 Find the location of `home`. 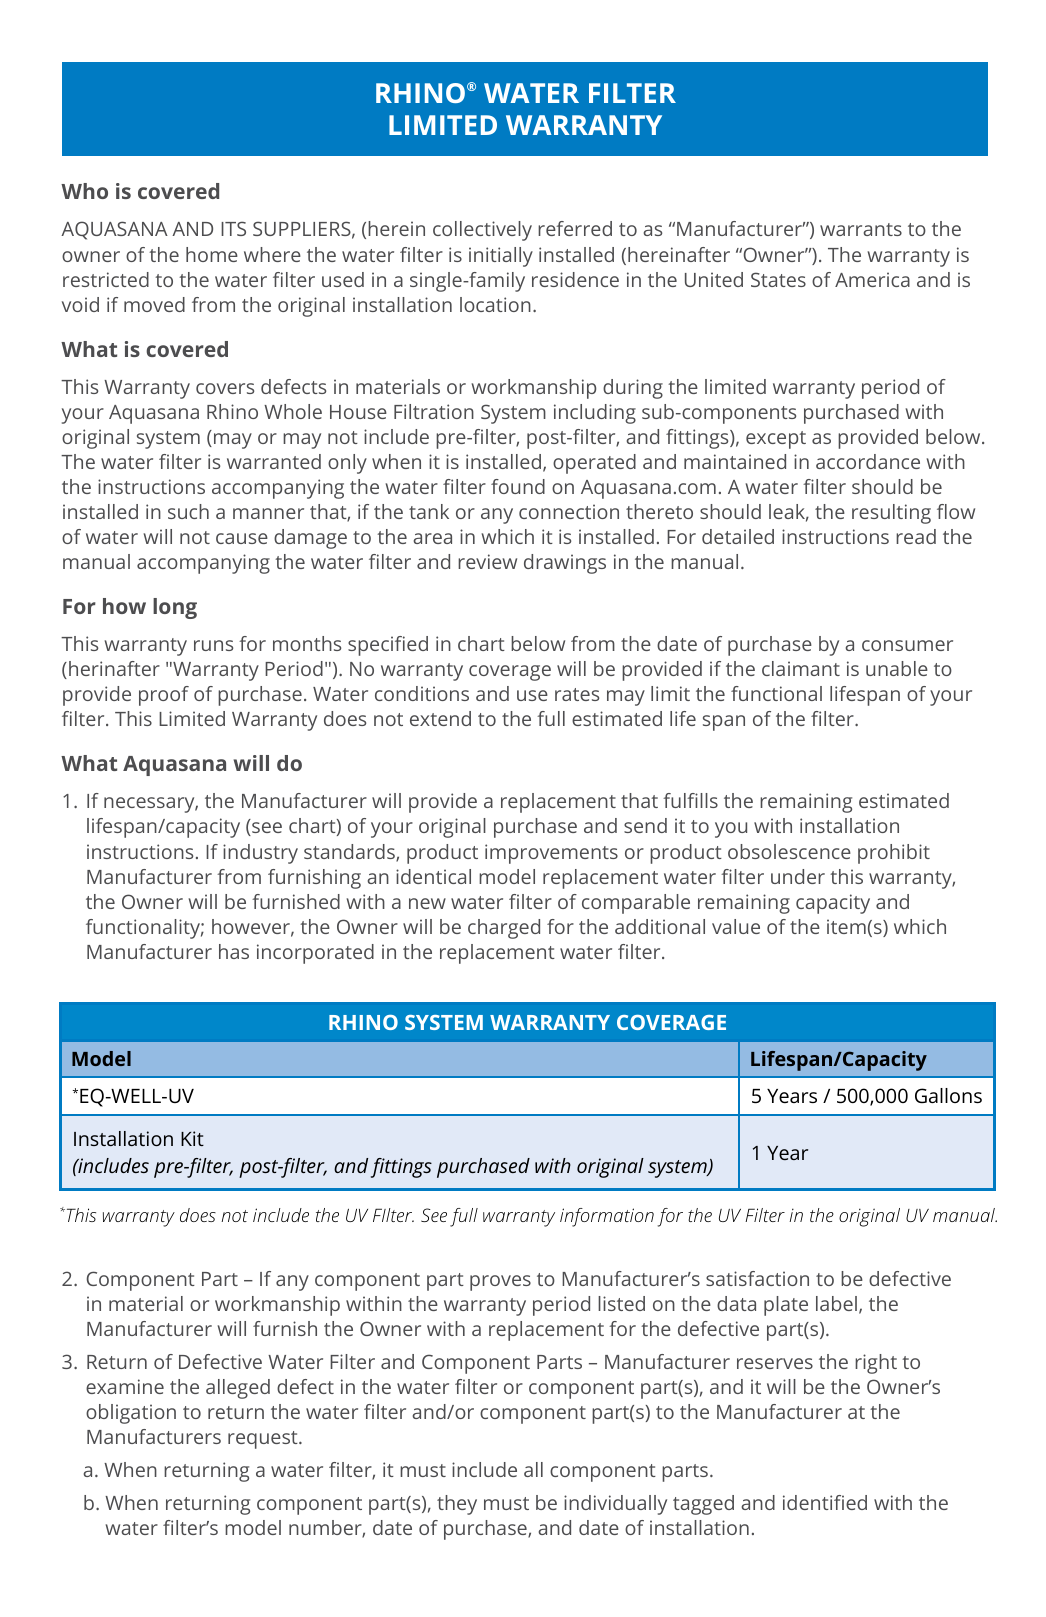

home is located at coordinates (212, 254).
